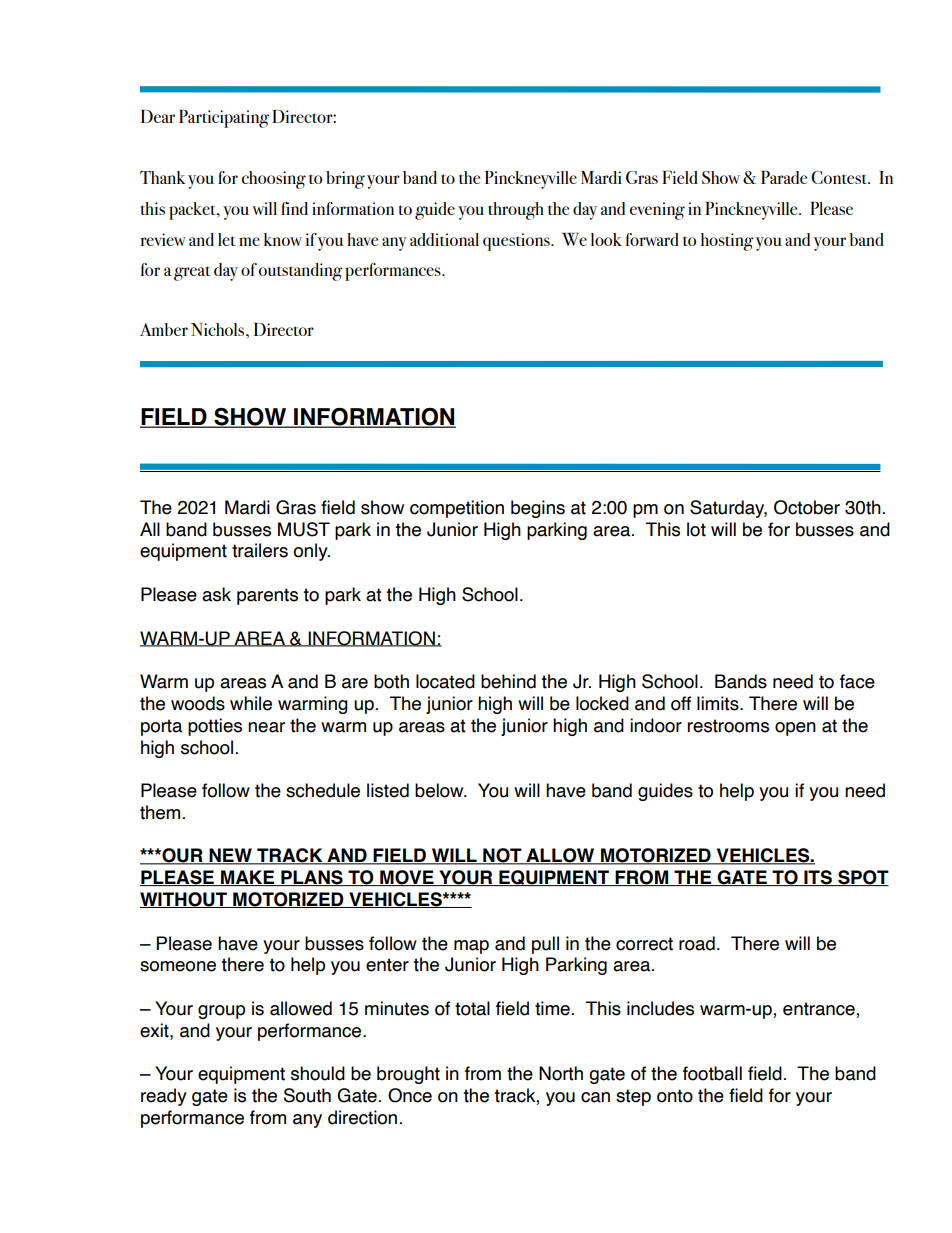 The width and height of the screenshot is (952, 1233). I want to click on open, so click(795, 729).
